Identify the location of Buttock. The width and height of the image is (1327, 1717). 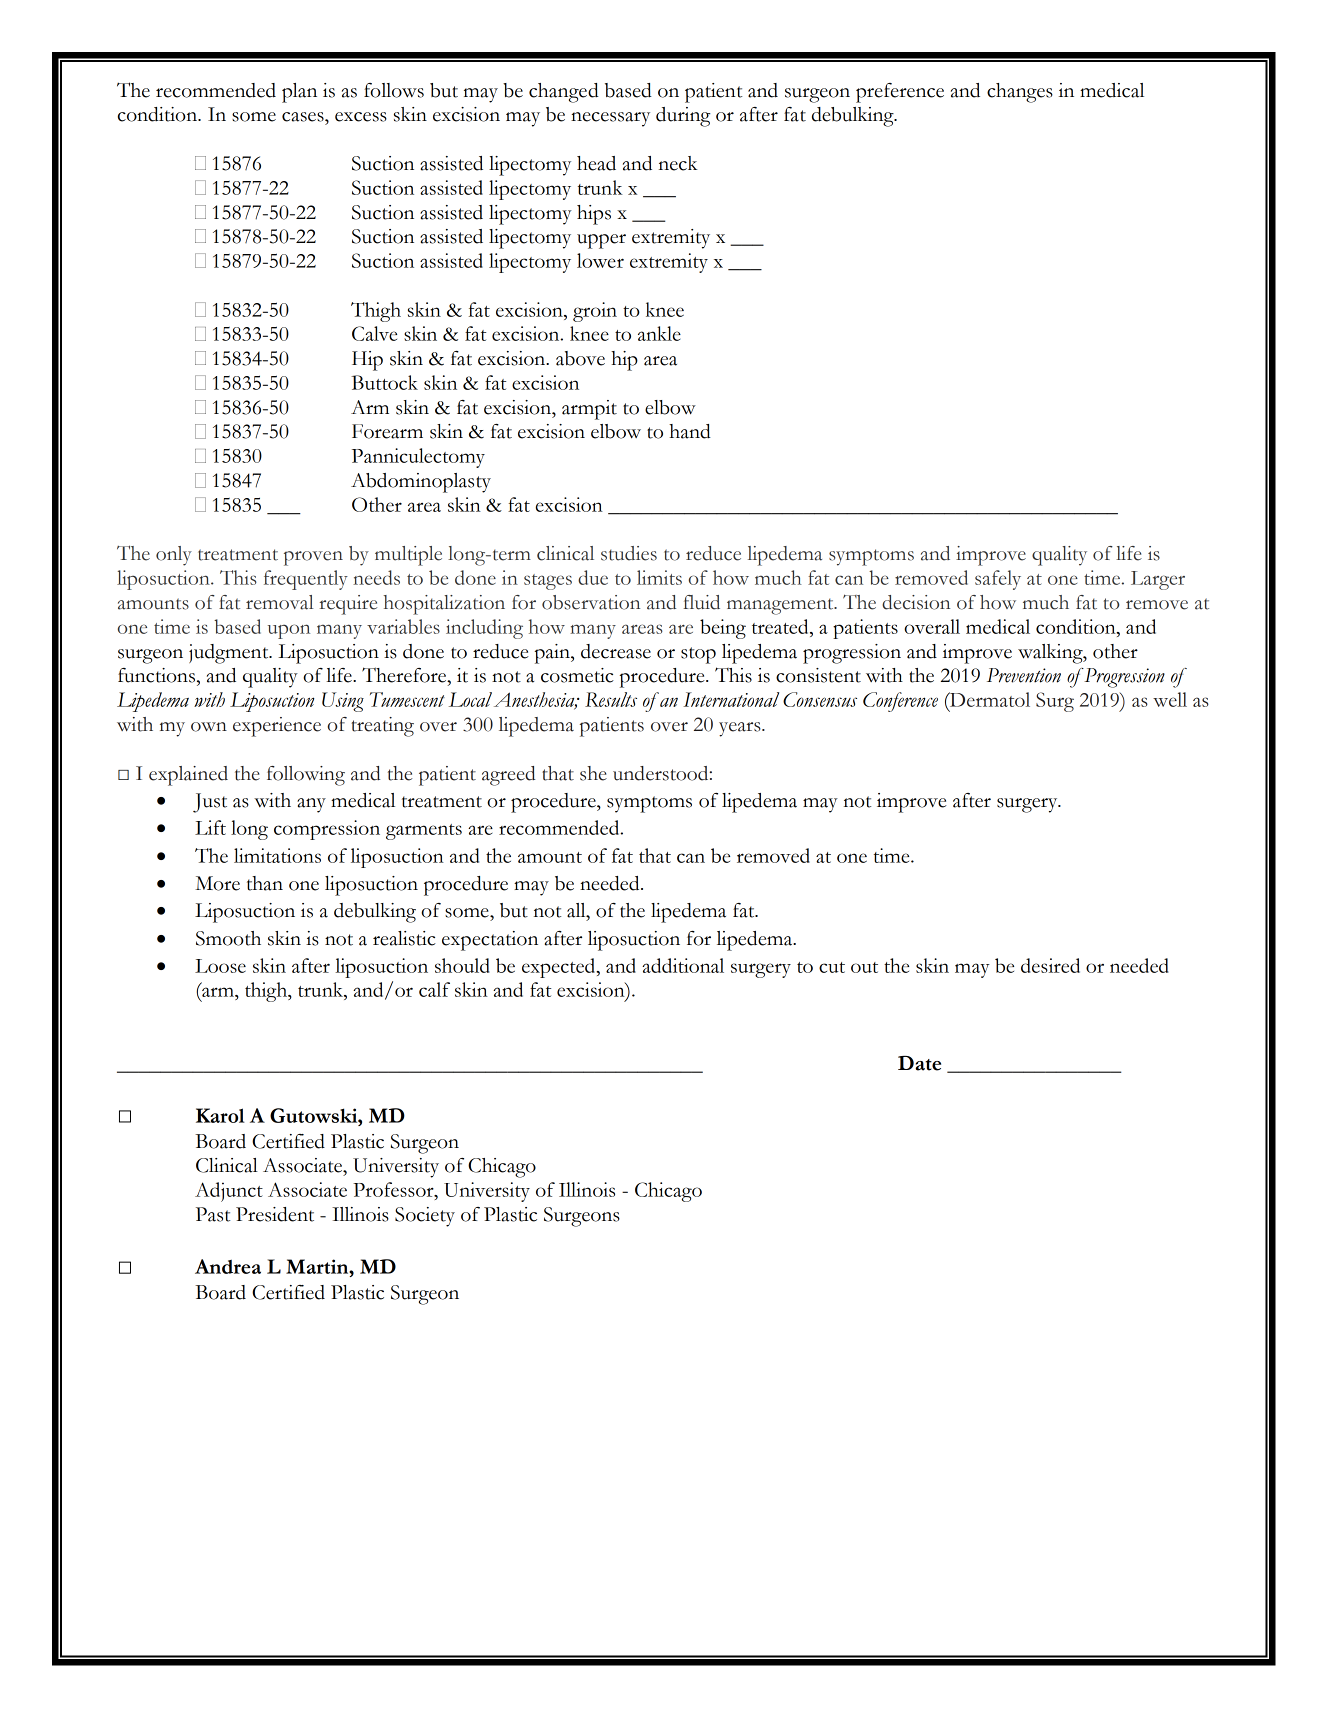
(384, 382).
